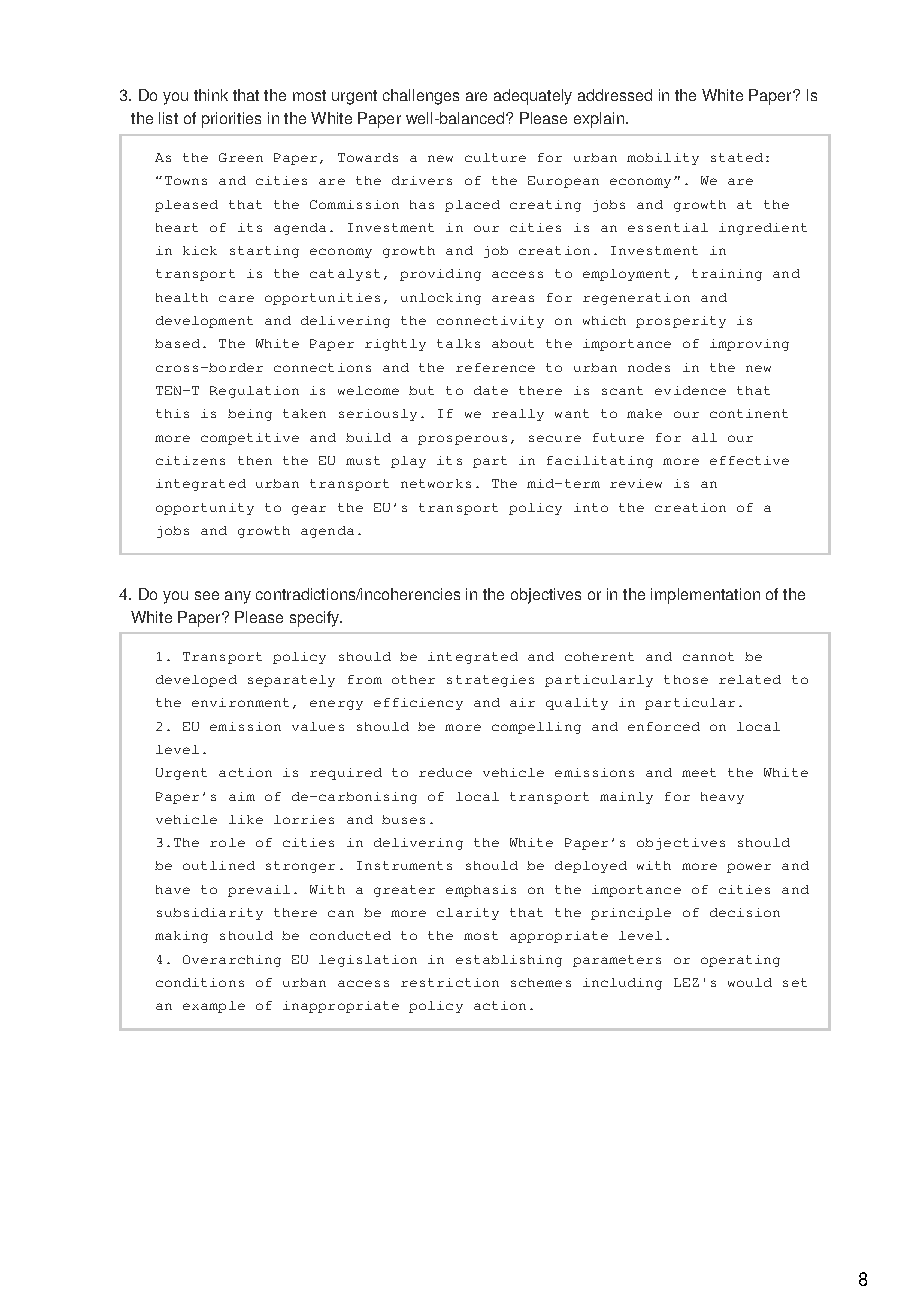 The image size is (924, 1308). I want to click on implementation, so click(705, 596).
